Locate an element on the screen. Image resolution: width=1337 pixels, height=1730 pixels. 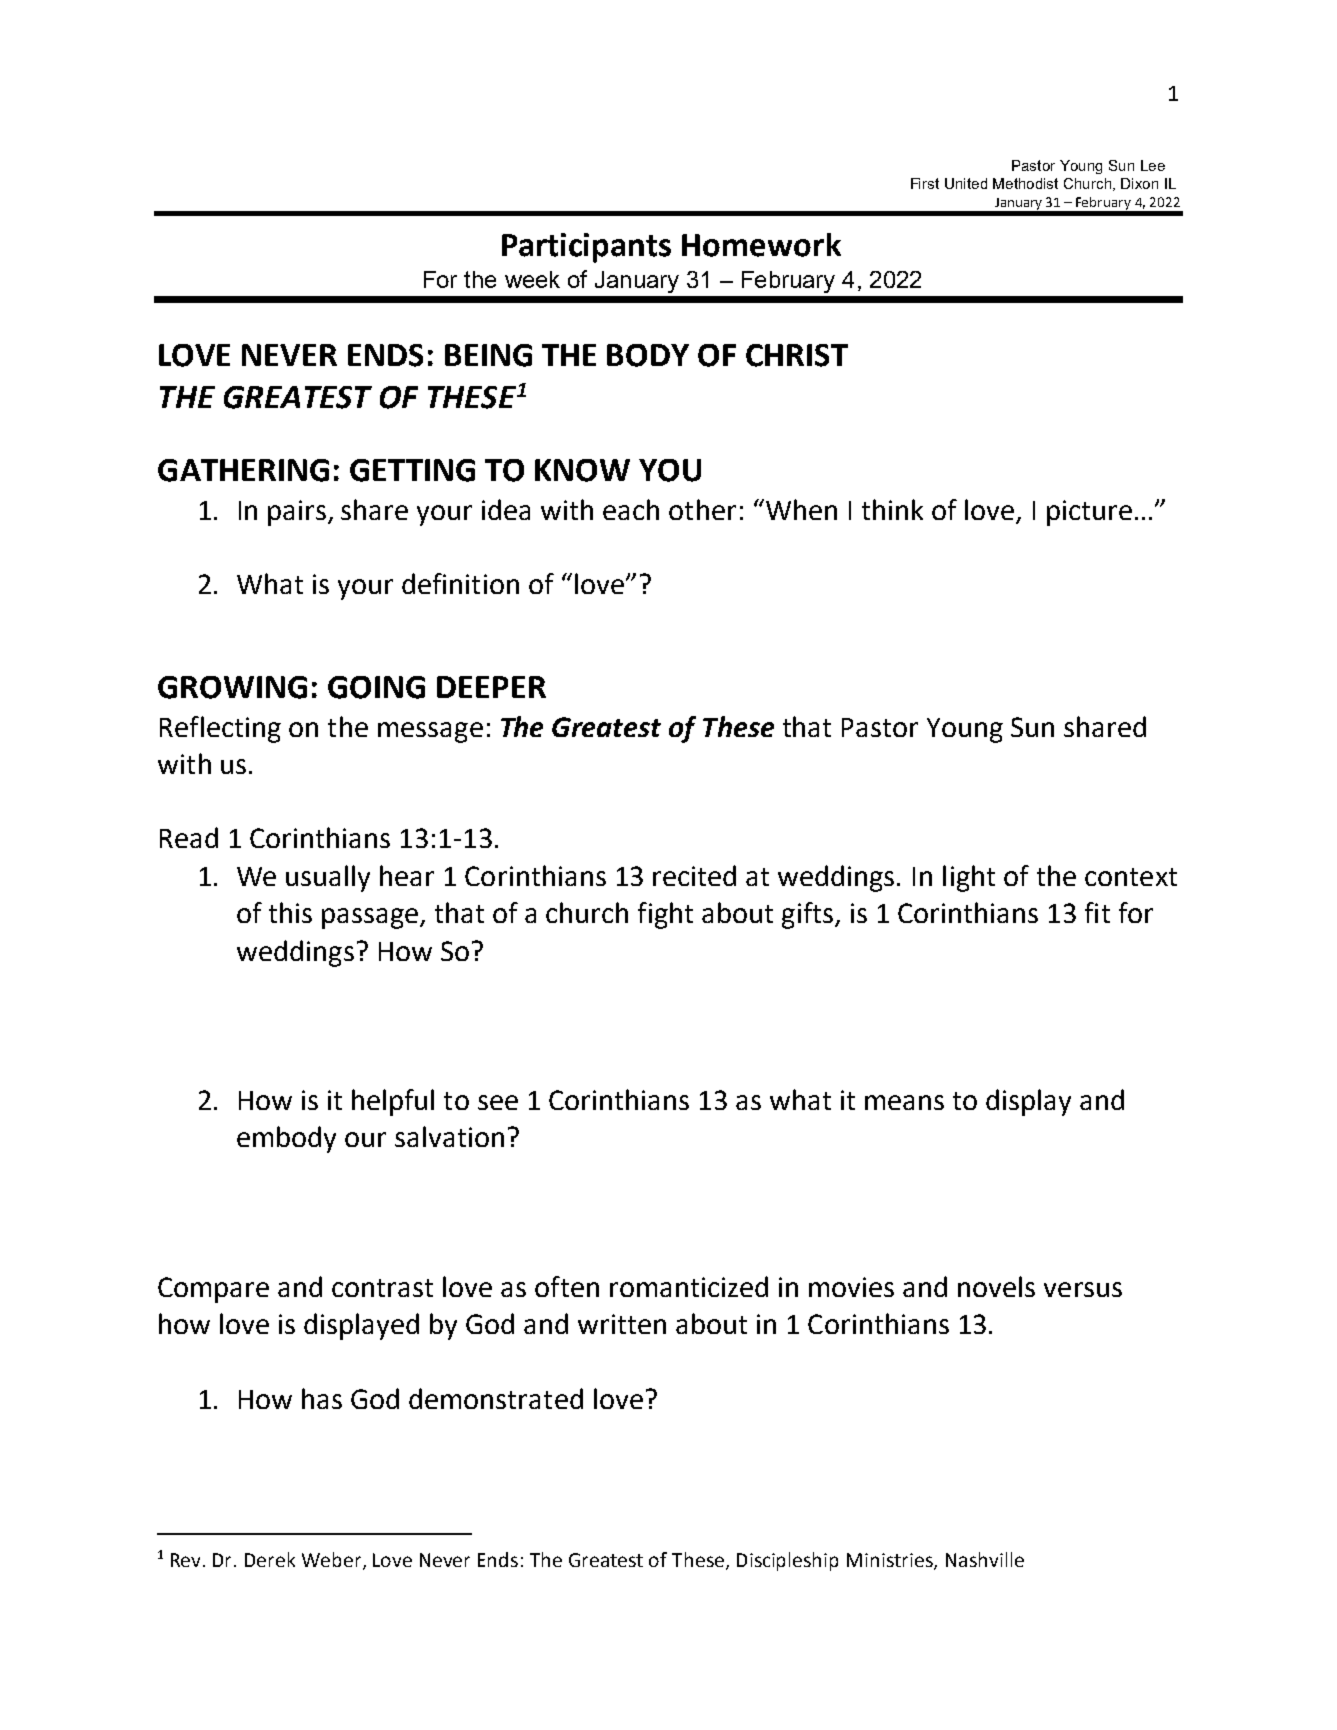
helpful is located at coordinates (393, 1102).
